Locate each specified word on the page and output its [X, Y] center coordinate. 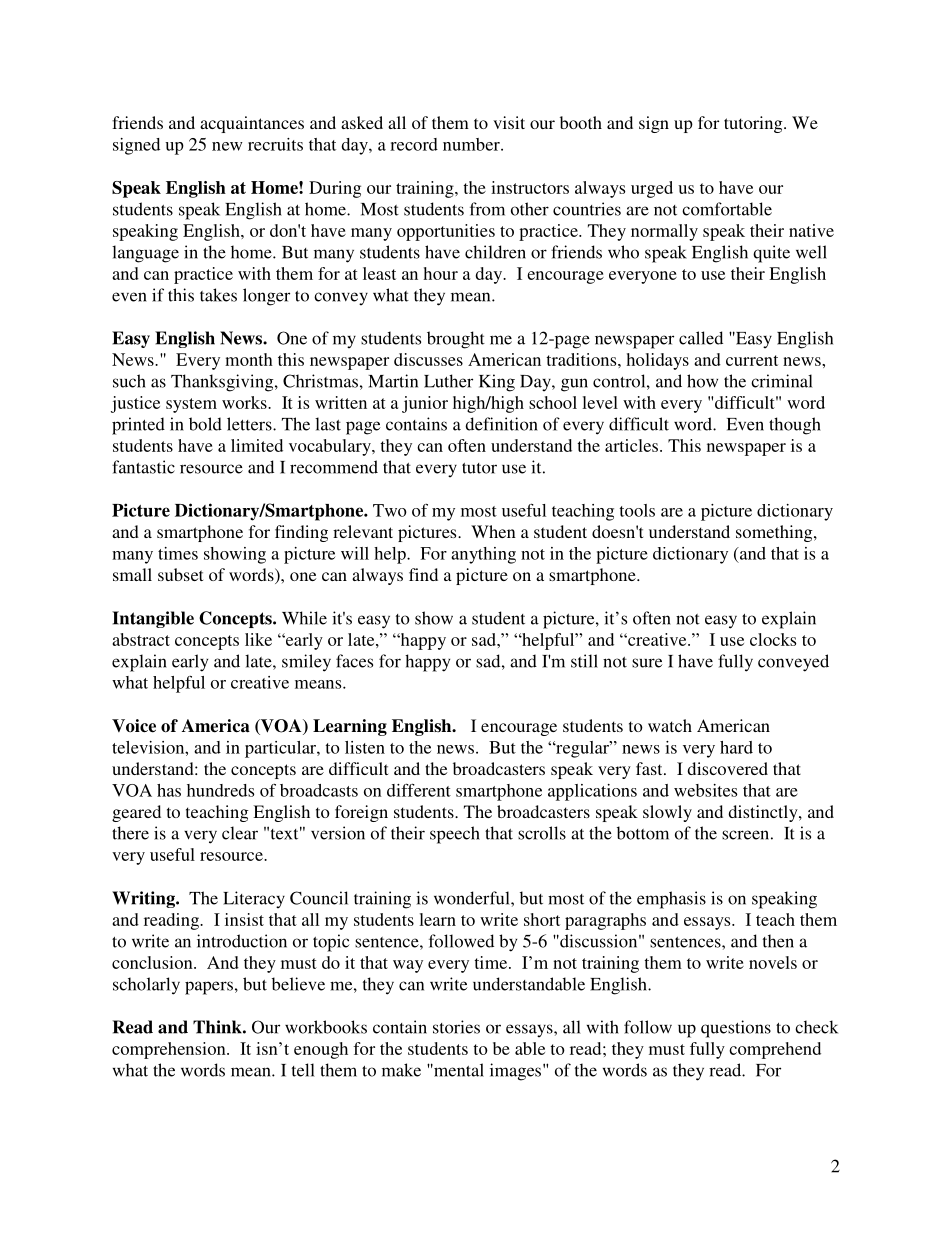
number [472, 144]
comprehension [170, 1050]
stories [456, 1027]
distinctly [764, 813]
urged [652, 189]
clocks [773, 639]
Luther [448, 381]
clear [240, 833]
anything [483, 555]
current [752, 360]
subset [180, 574]
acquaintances [252, 124]
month [249, 359]
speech [455, 835]
